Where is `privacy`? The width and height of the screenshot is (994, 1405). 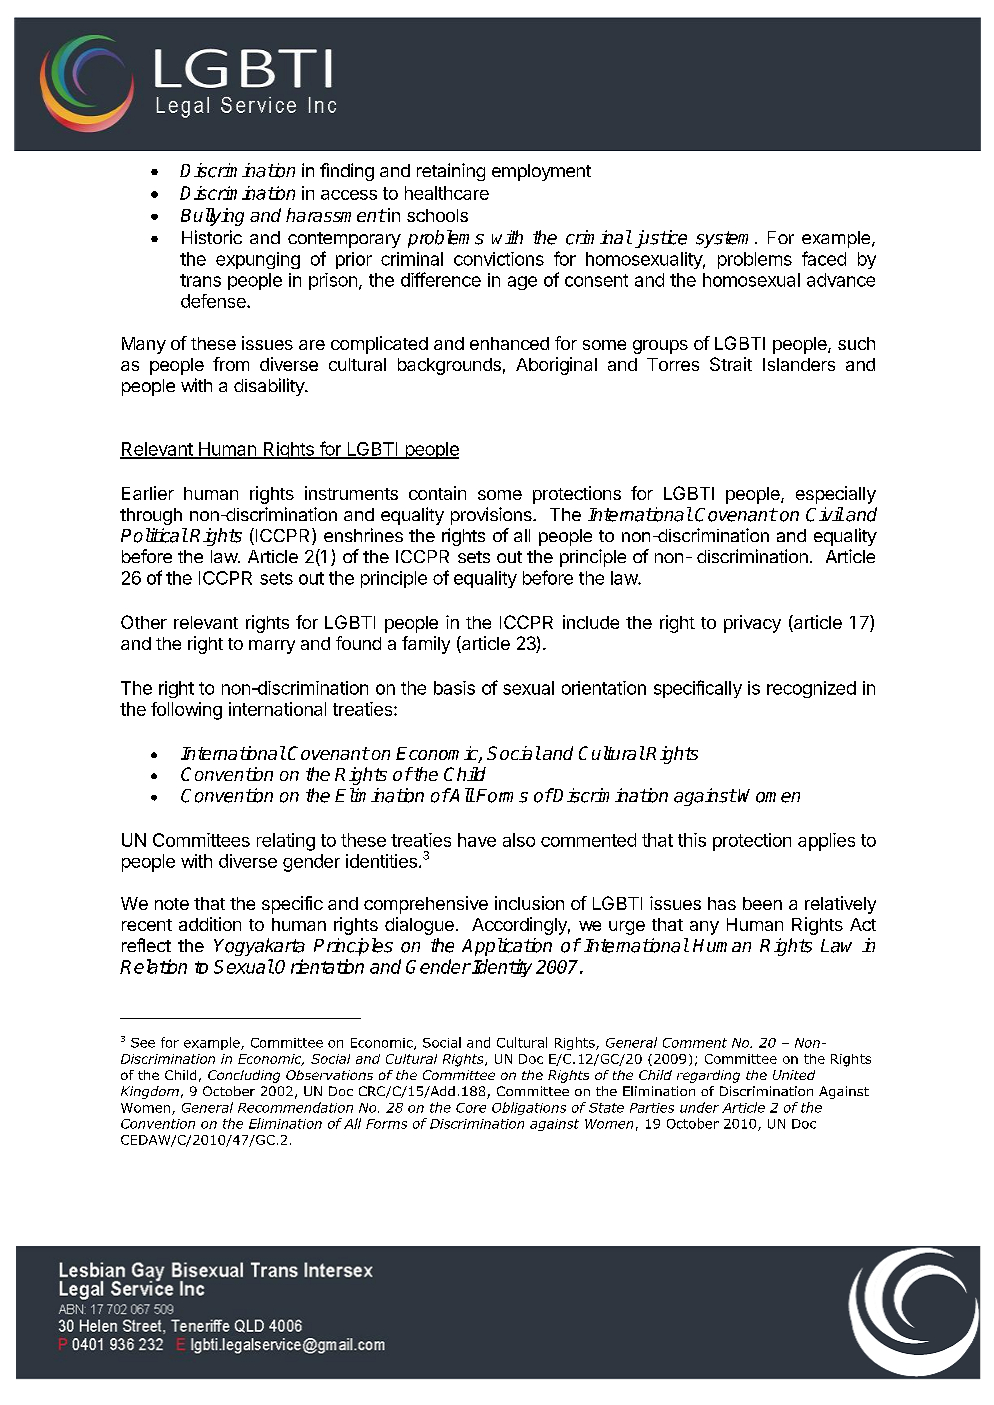 privacy is located at coordinates (752, 624).
